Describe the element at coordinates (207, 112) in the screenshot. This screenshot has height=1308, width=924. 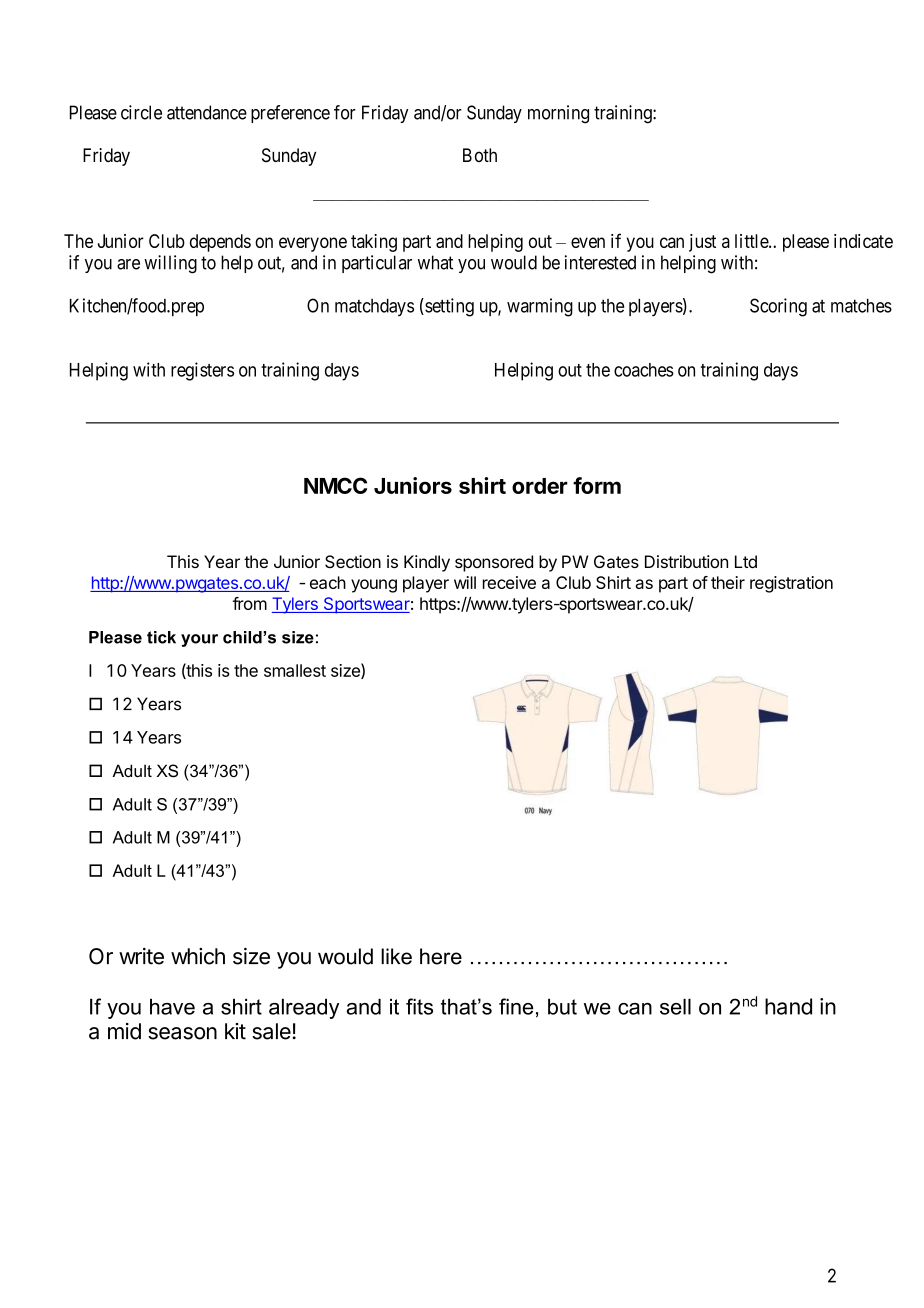
I see `attendance` at that location.
